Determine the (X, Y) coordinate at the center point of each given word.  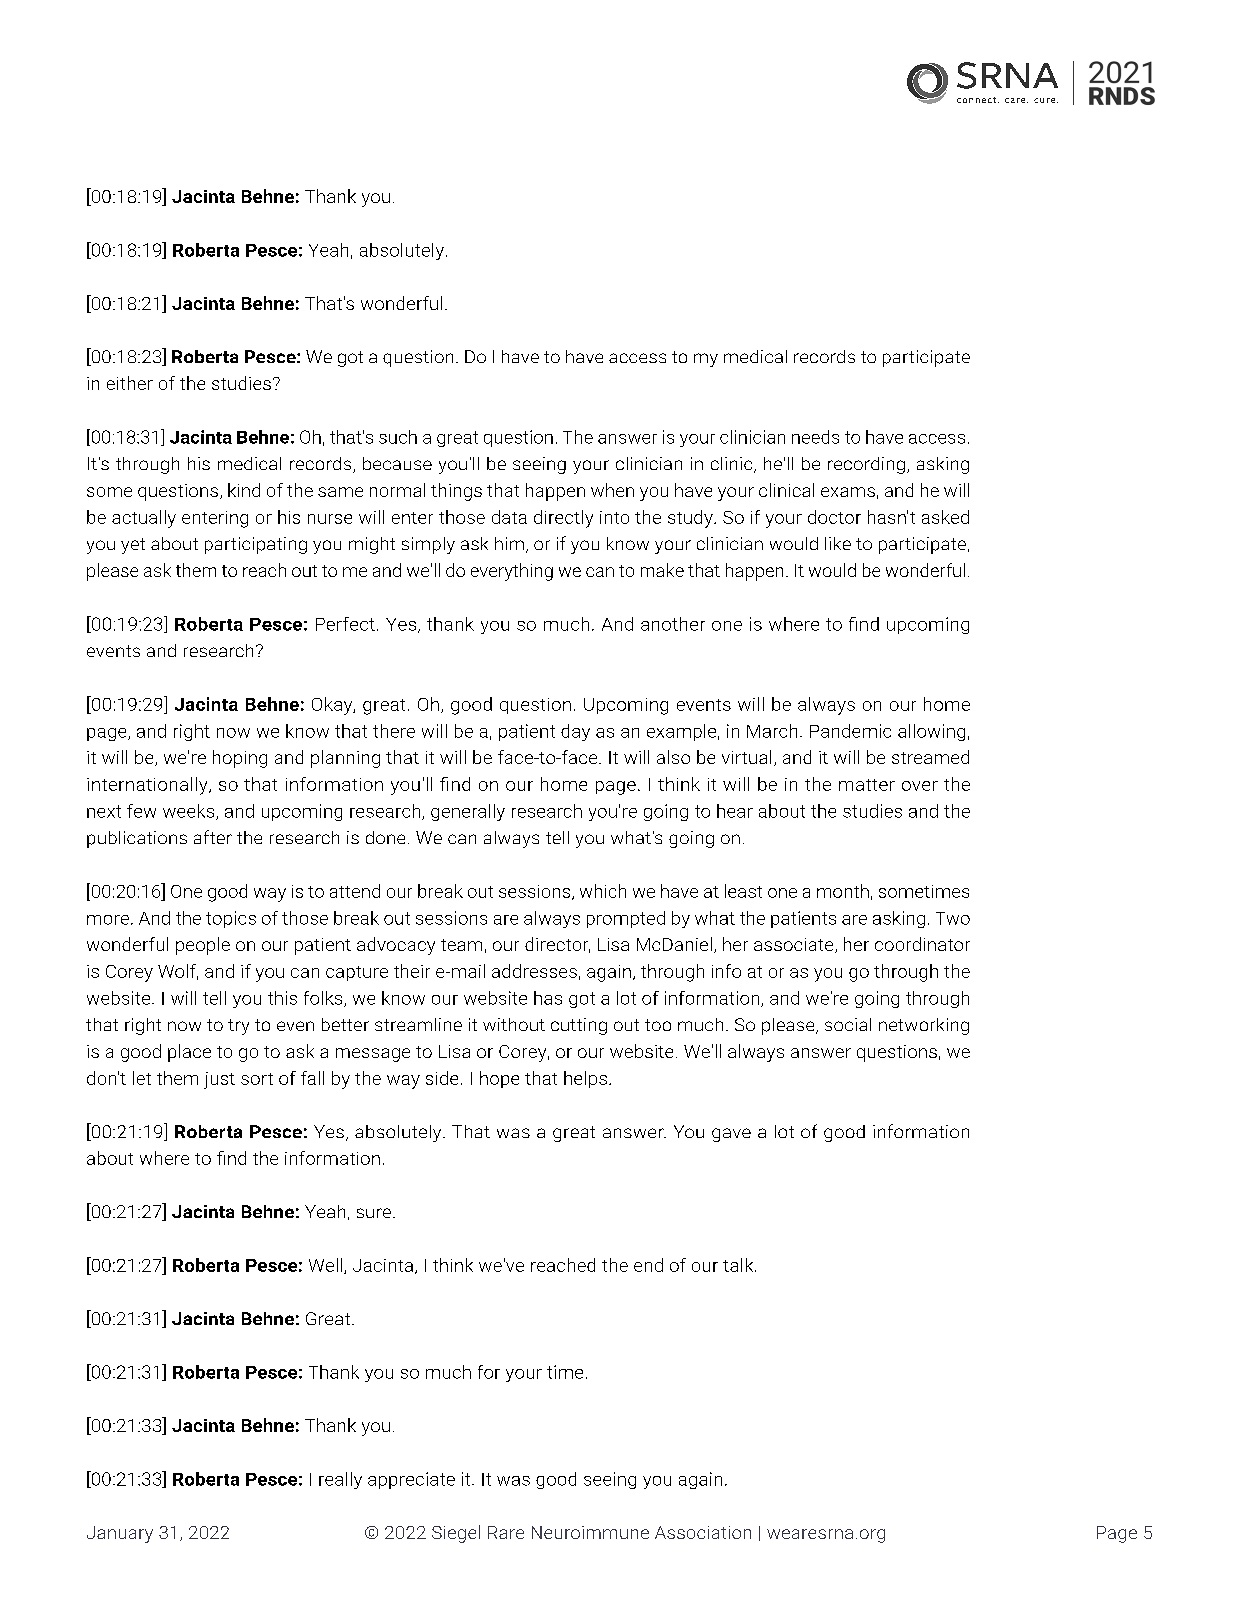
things (456, 492)
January (120, 1534)
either (130, 383)
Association (703, 1532)
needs (815, 437)
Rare (506, 1532)
